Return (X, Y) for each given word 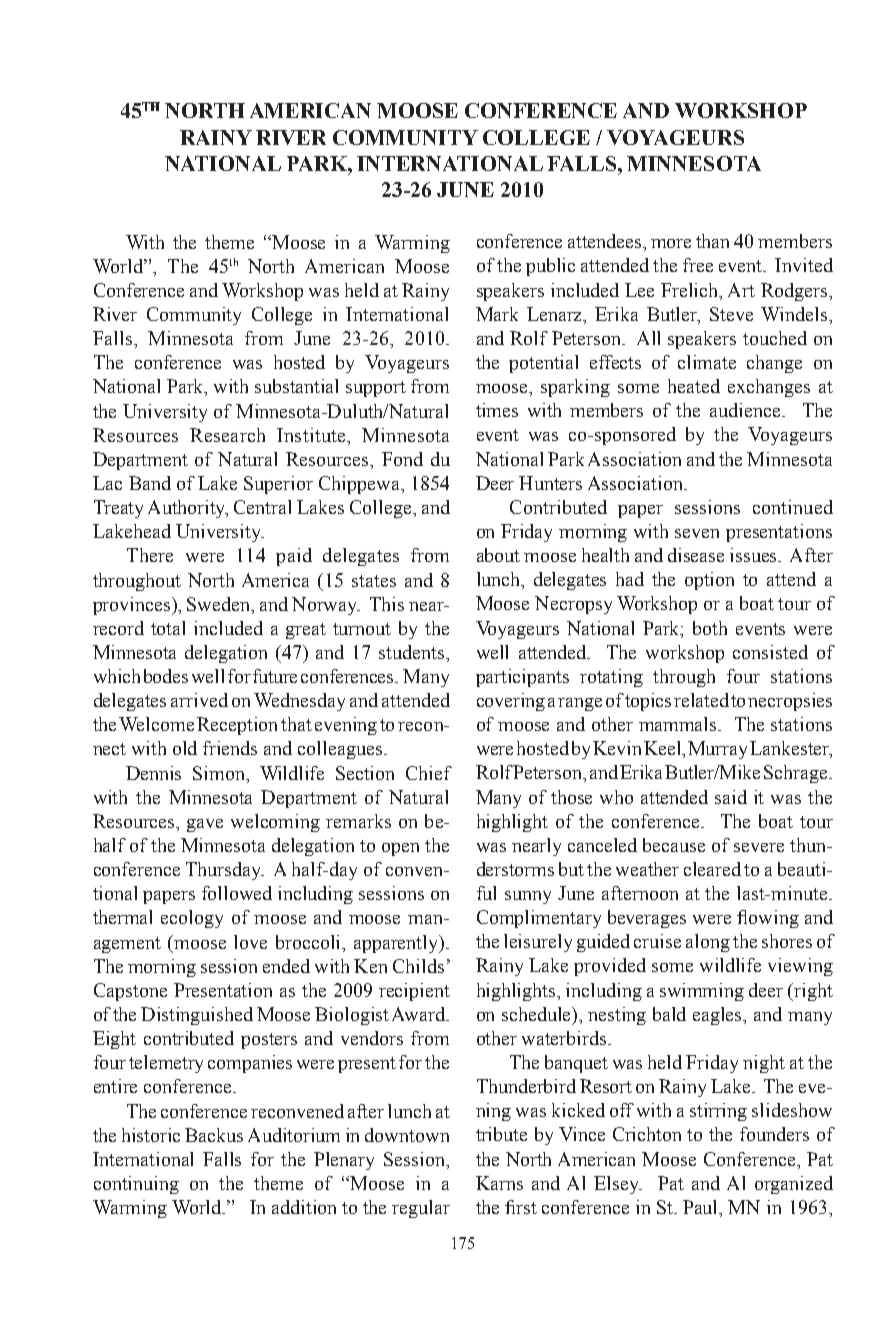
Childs (418, 966)
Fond (402, 459)
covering (511, 702)
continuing (136, 1185)
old (185, 748)
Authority (188, 509)
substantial (296, 386)
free (698, 265)
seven (697, 533)
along (708, 943)
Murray (717, 750)
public (550, 267)
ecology (192, 919)
